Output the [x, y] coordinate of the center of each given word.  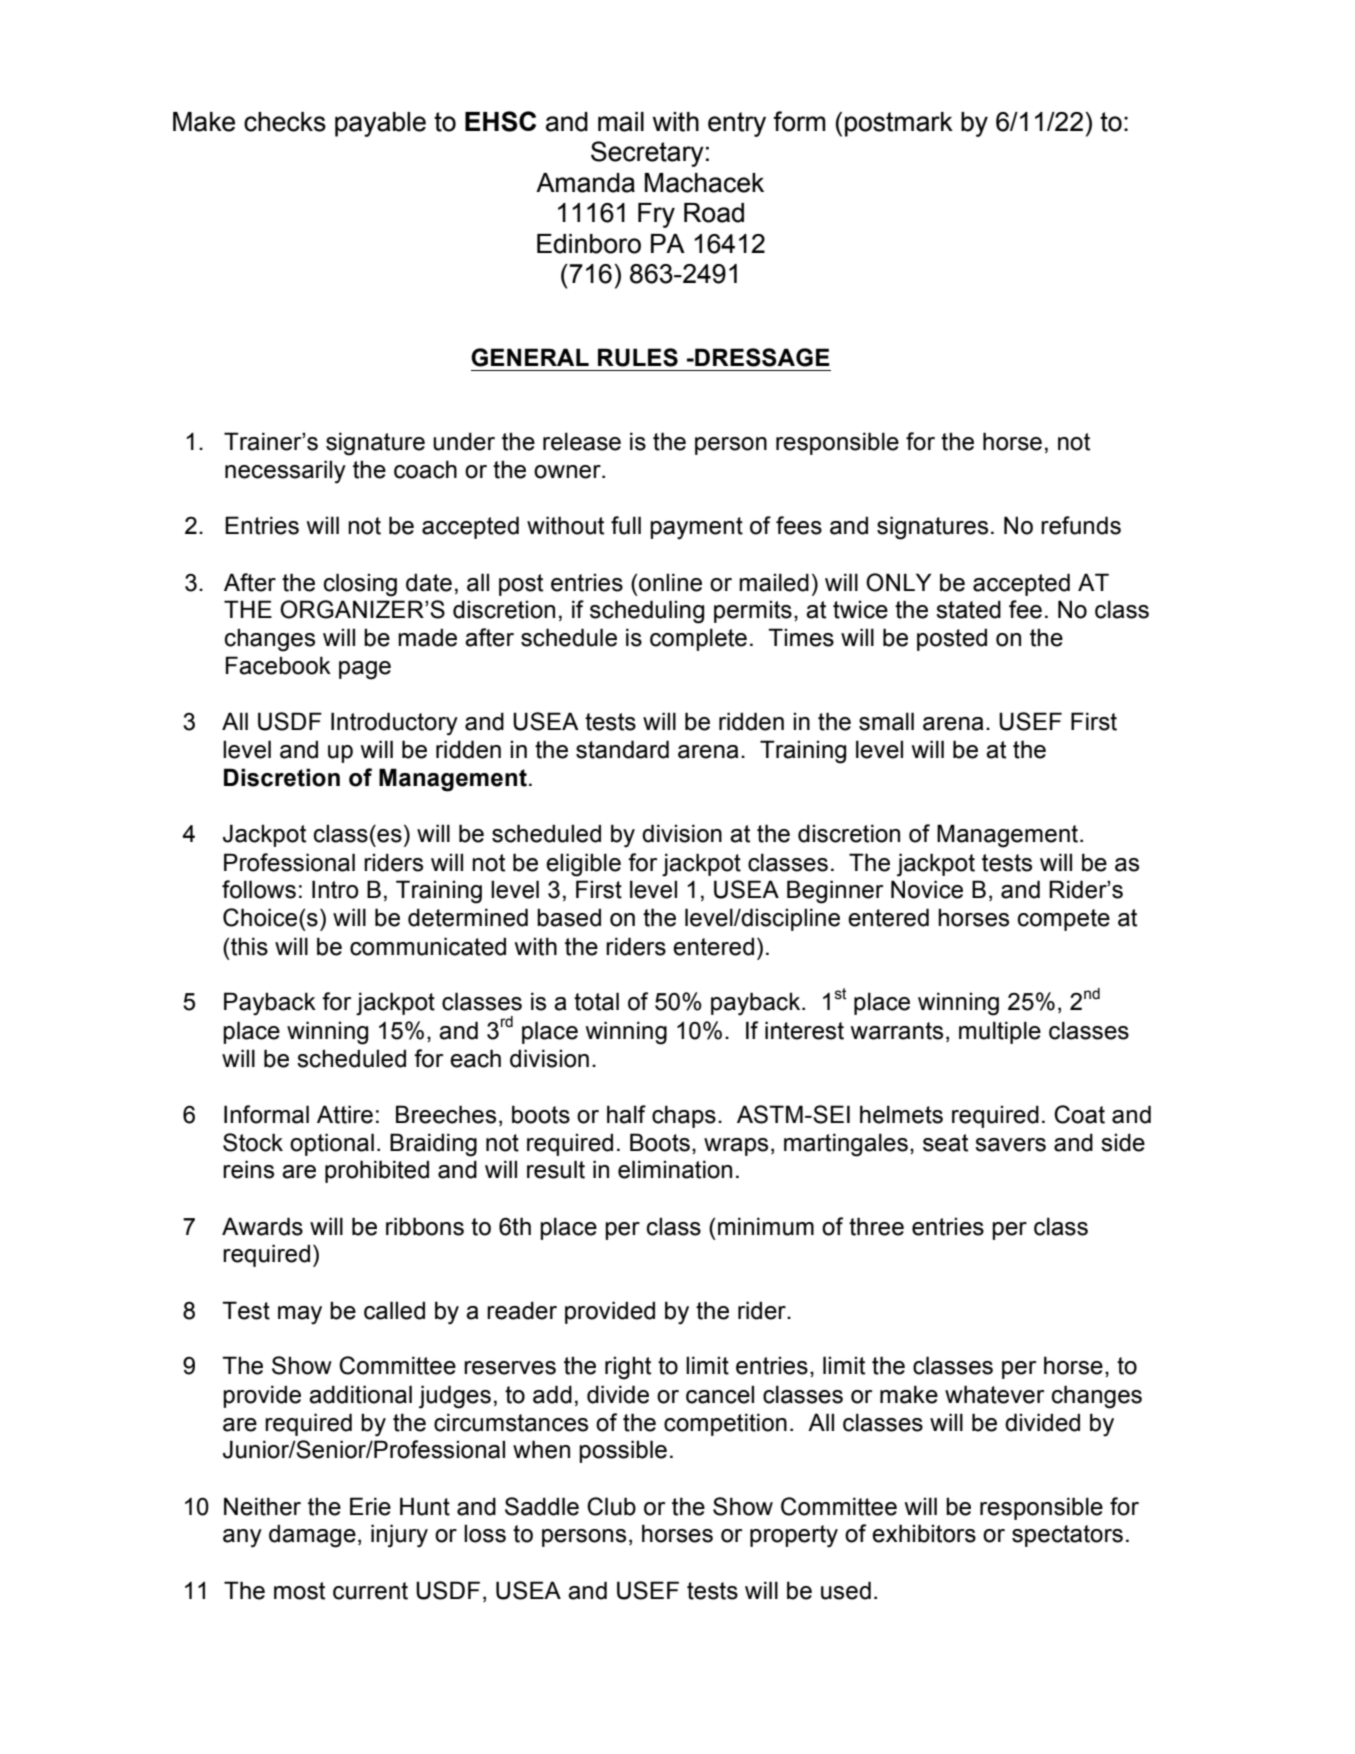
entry [737, 124]
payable [380, 124]
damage [312, 1536]
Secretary [647, 154]
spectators [1067, 1536]
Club [611, 1506]
